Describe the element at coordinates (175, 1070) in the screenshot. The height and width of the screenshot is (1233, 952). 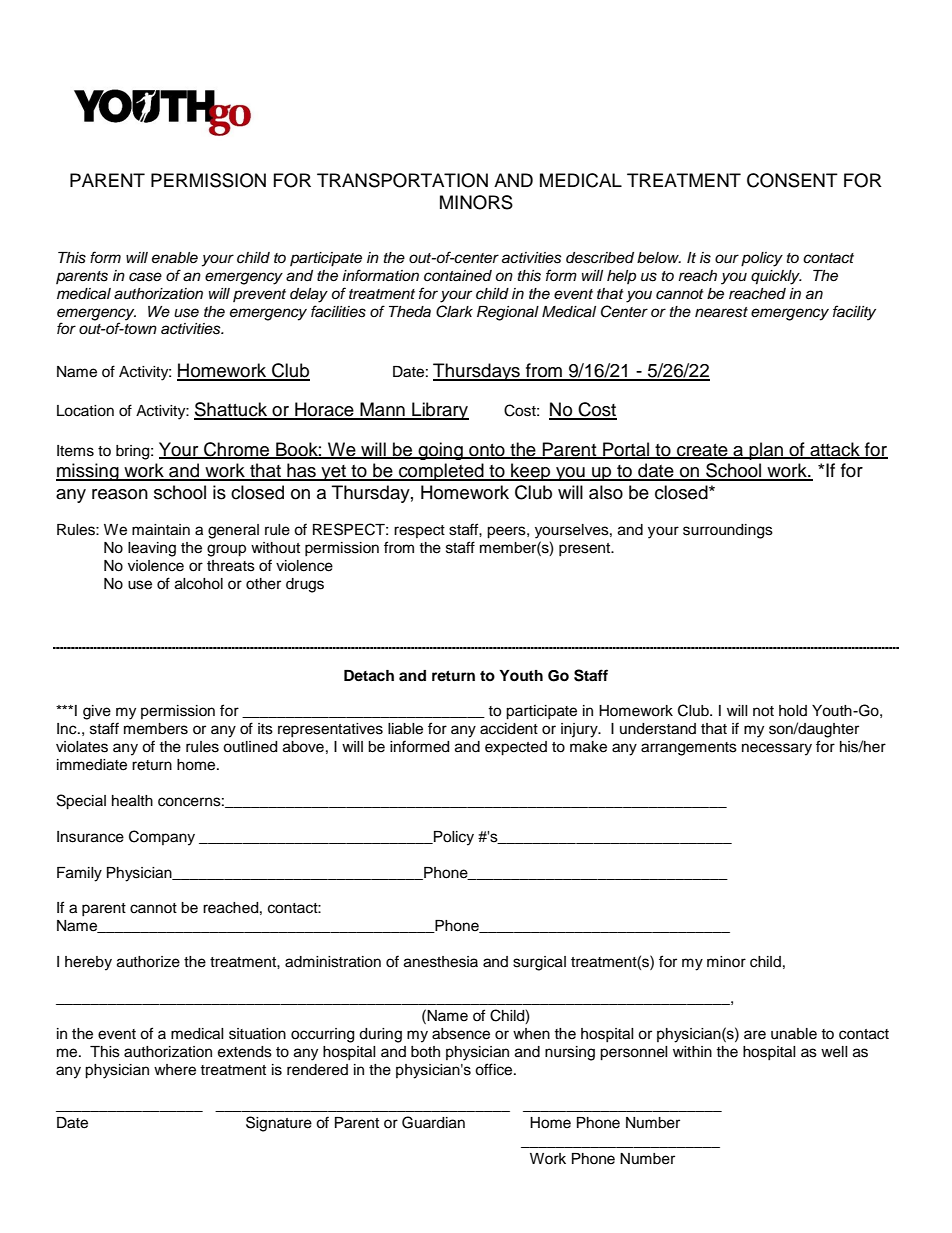
I see `where` at that location.
